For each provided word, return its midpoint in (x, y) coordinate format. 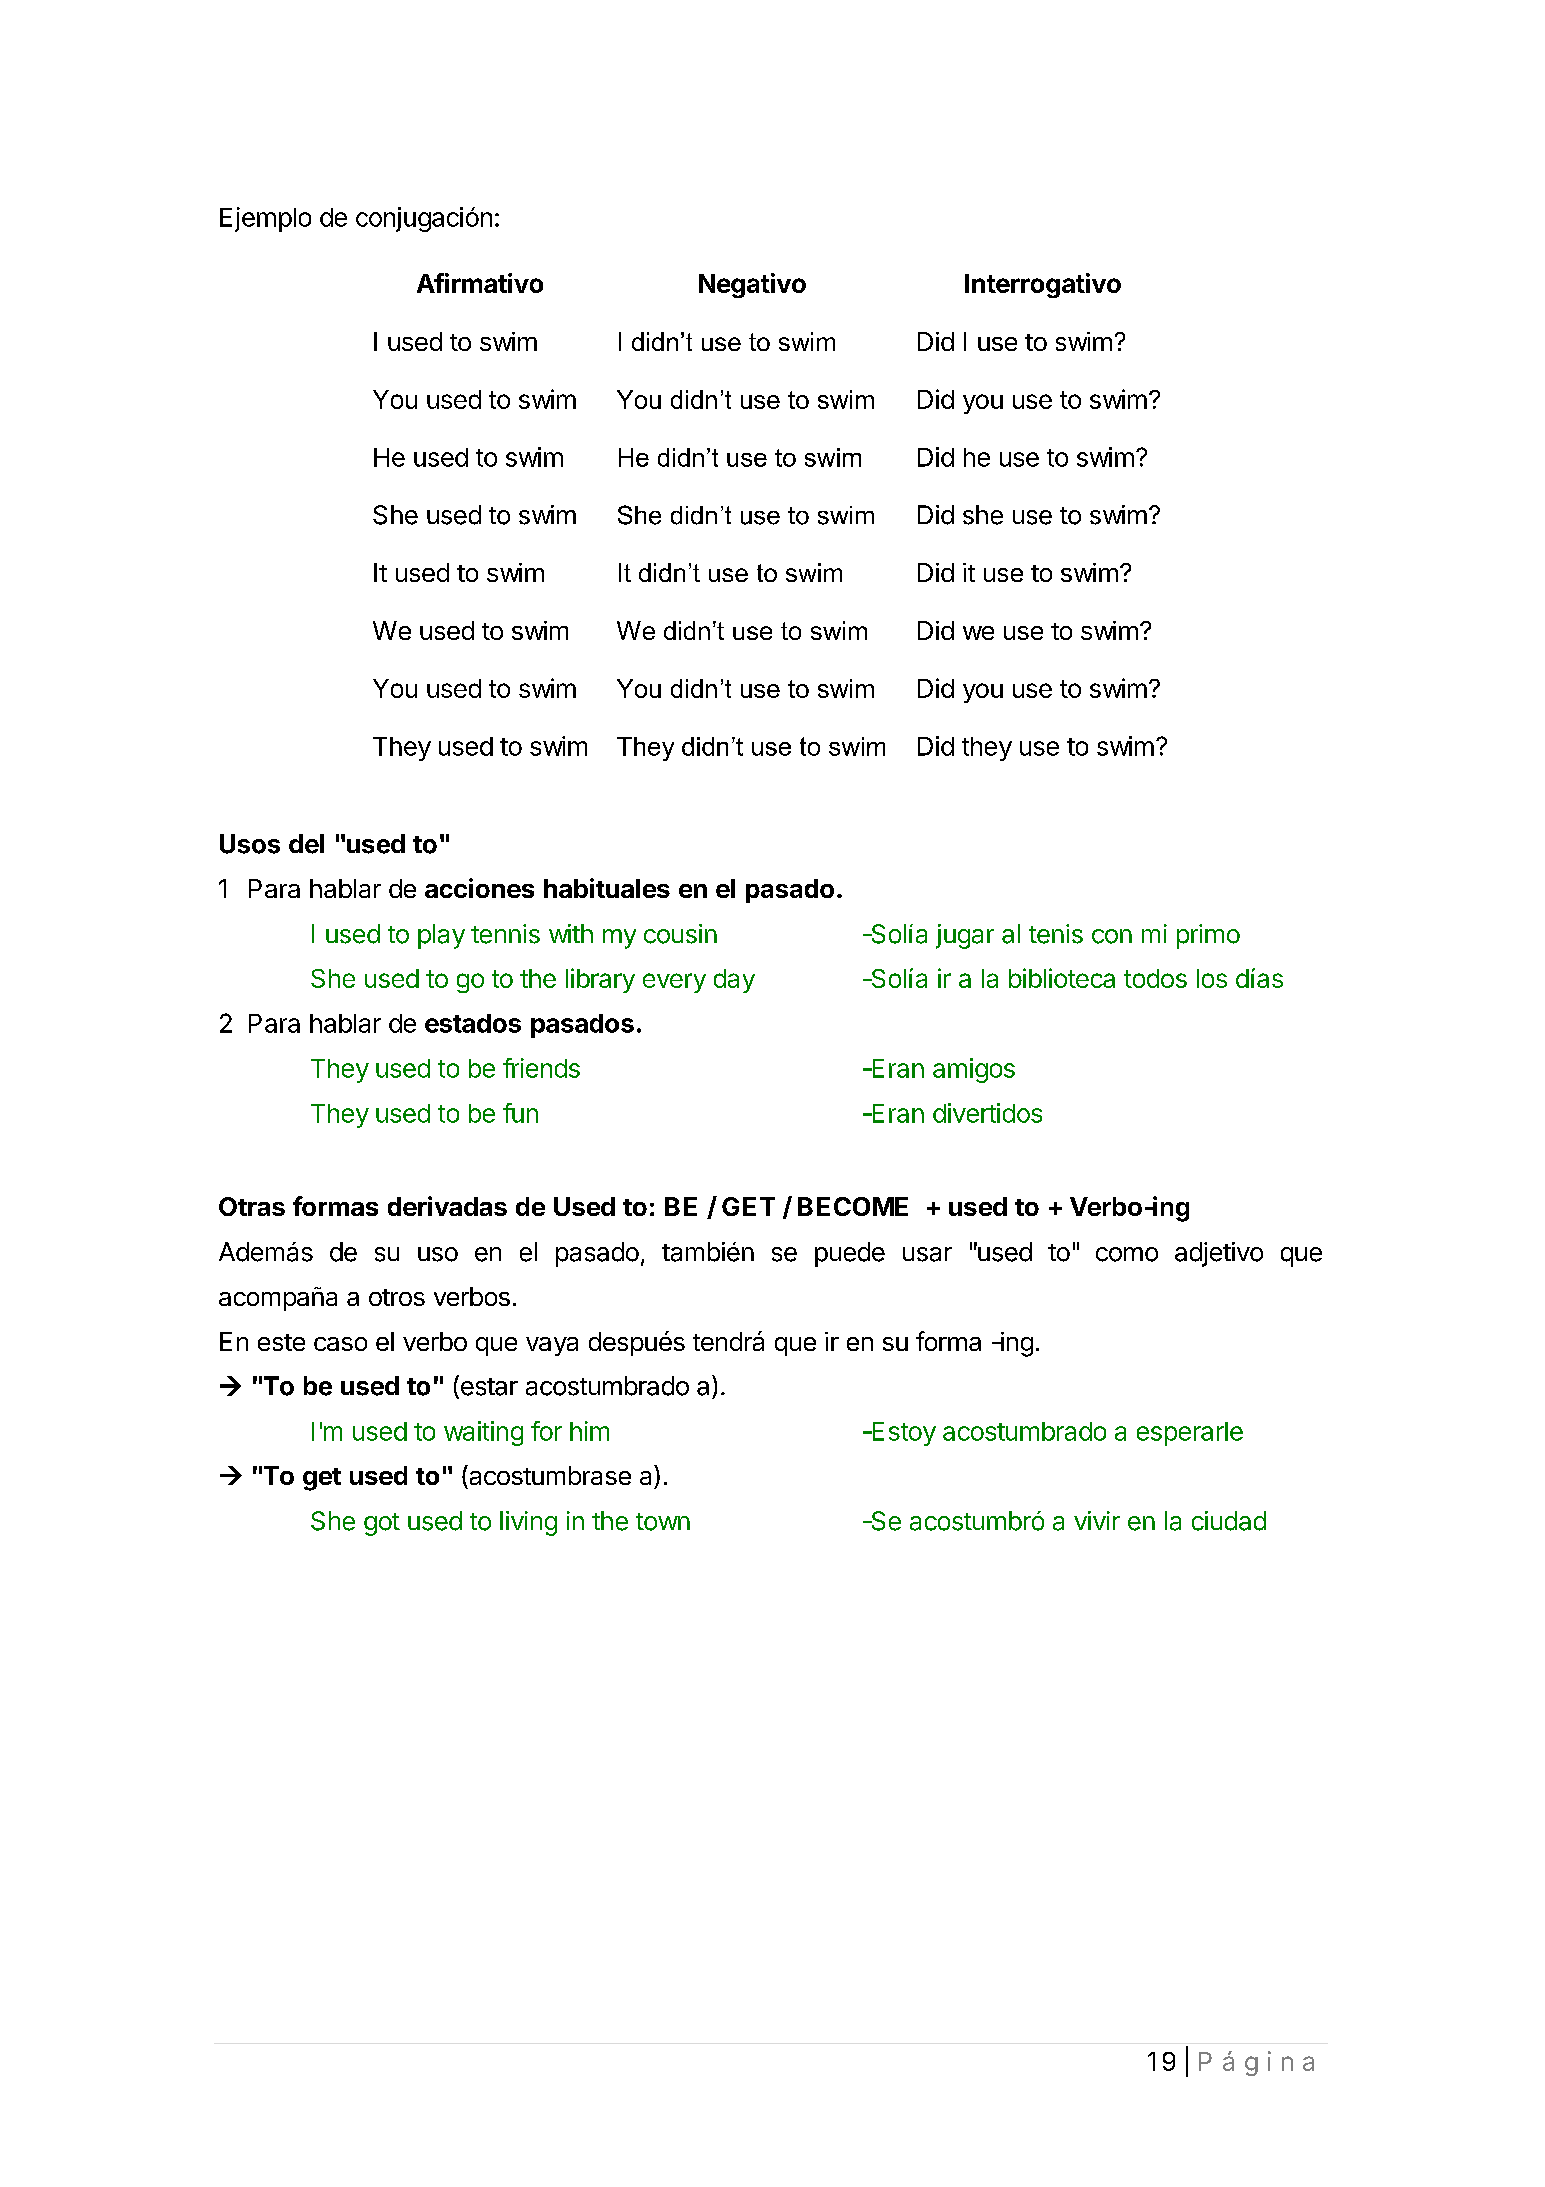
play (441, 936)
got (382, 1524)
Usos (250, 844)
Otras (252, 1206)
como (1127, 1254)
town (663, 1522)
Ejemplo (265, 219)
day (734, 981)
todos (1155, 978)
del (306, 844)
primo (1208, 936)
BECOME (853, 1206)
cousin (680, 934)
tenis (1056, 934)
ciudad (1229, 1521)
